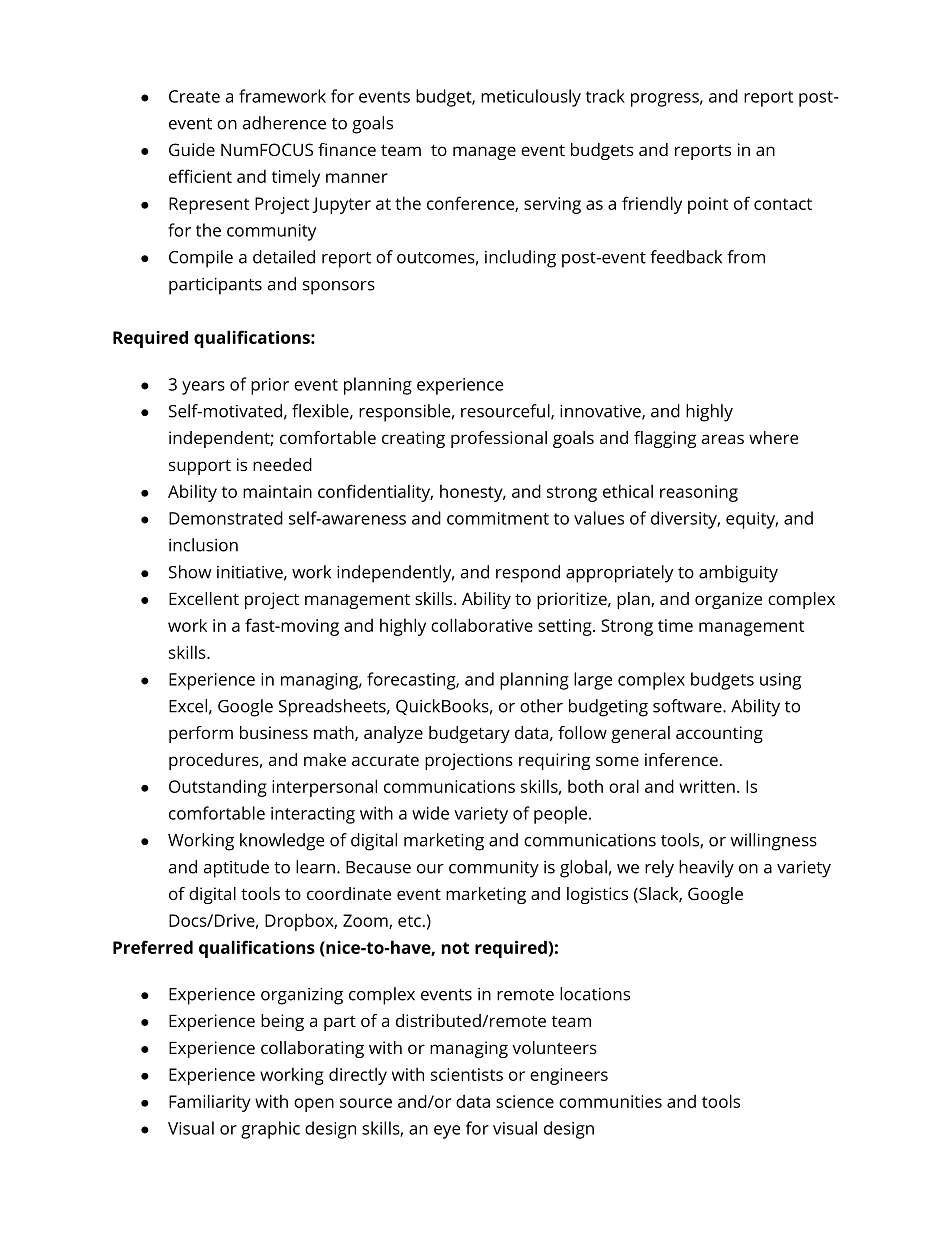  Describe the element at coordinates (708, 205) in the document. I see `point` at that location.
